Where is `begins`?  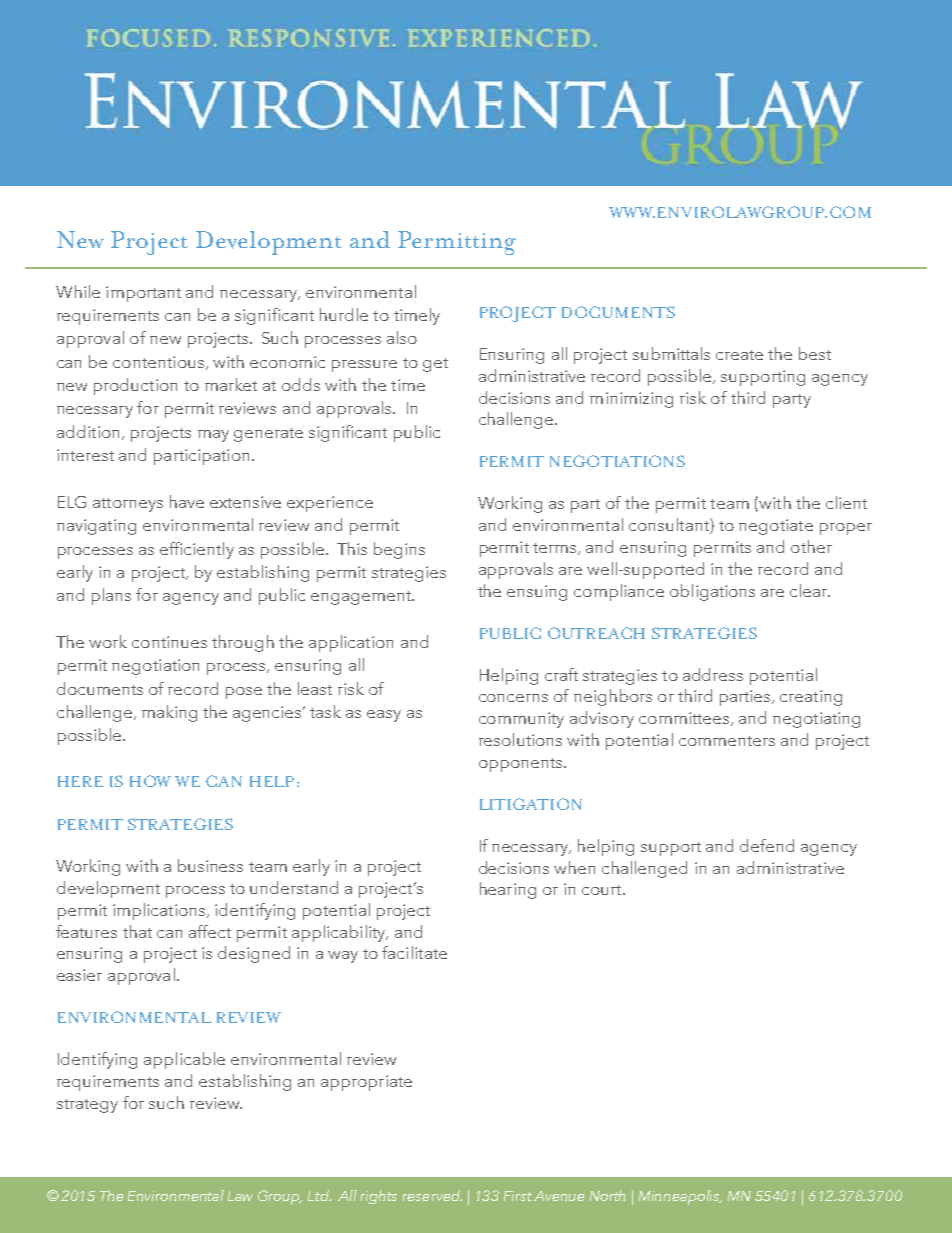
begins is located at coordinates (399, 550).
